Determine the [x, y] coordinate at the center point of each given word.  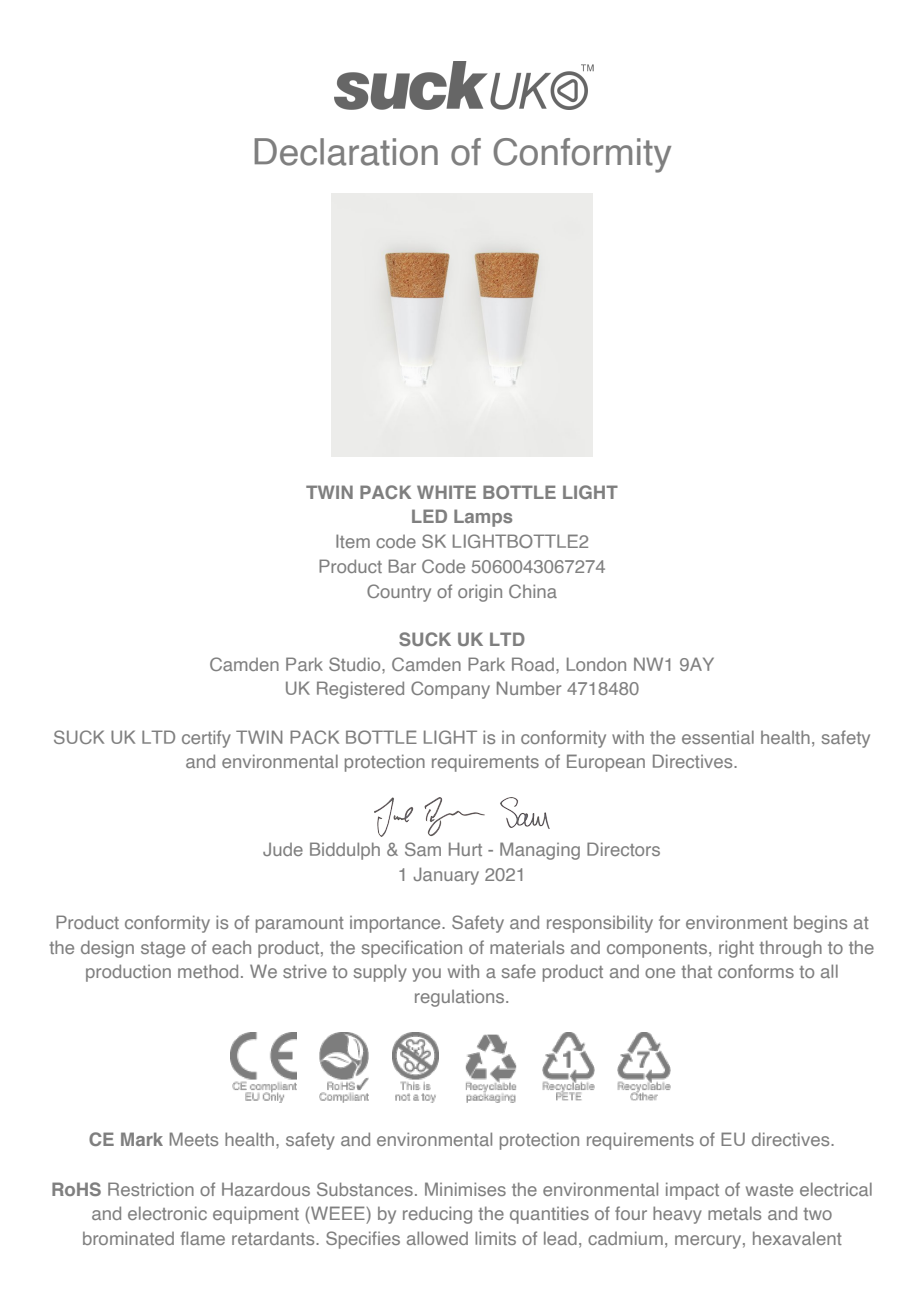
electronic [167, 1213]
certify [206, 739]
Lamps [483, 518]
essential [718, 737]
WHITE [446, 492]
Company [450, 690]
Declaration [346, 152]
